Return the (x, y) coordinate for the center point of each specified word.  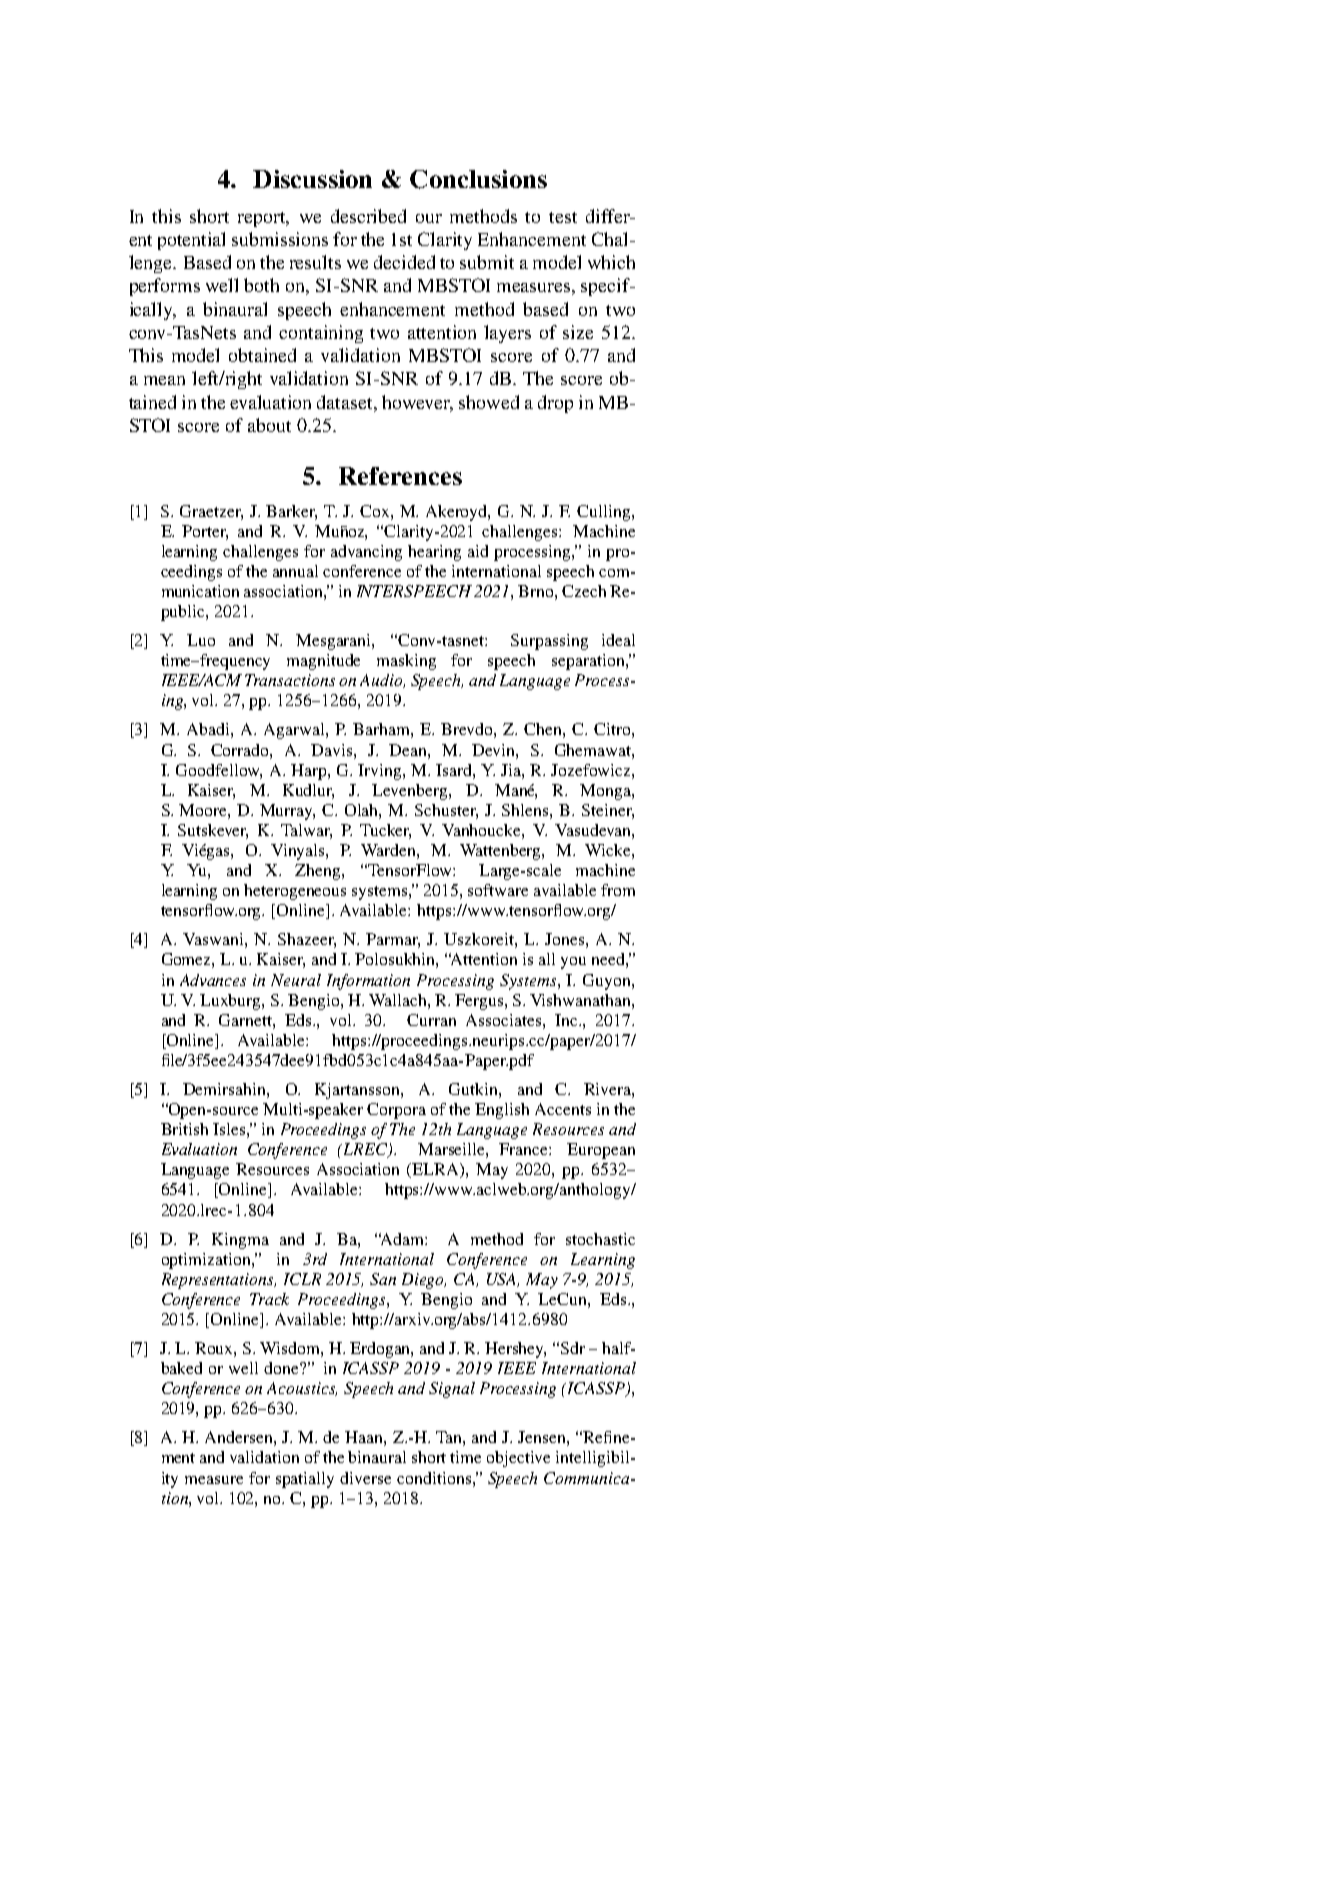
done (282, 1368)
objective (518, 1459)
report (263, 219)
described (368, 216)
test (563, 217)
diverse (365, 1478)
